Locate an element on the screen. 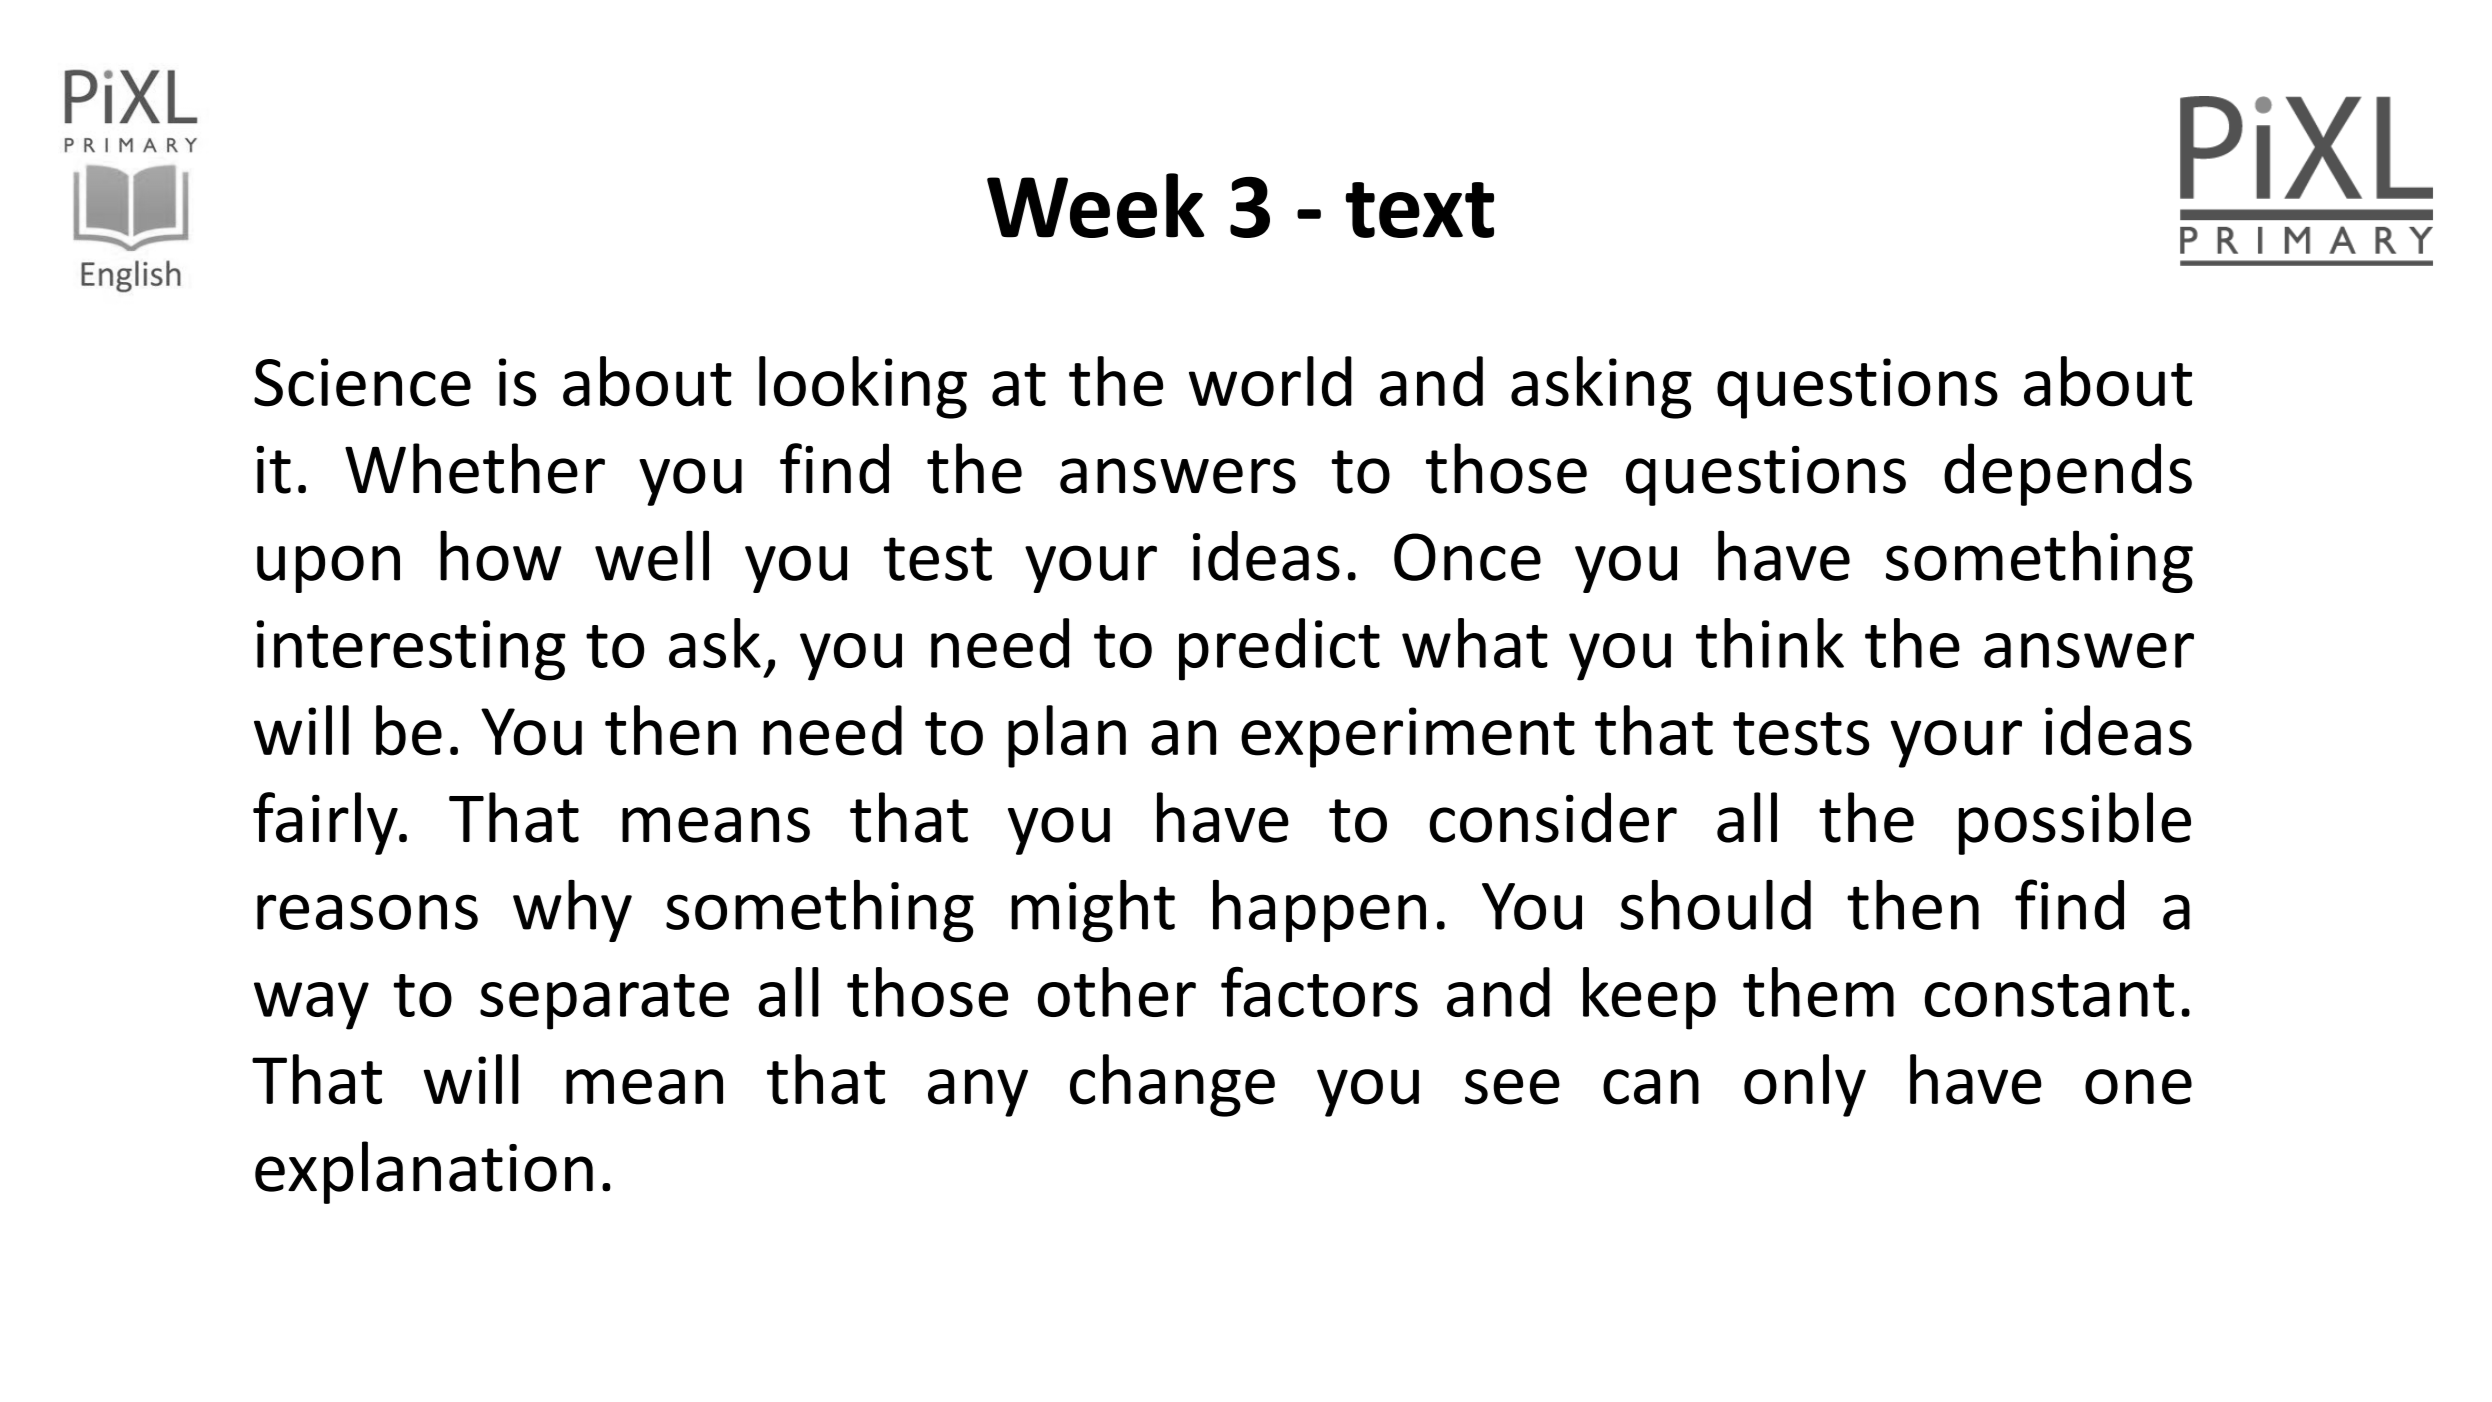  possible is located at coordinates (2075, 823).
